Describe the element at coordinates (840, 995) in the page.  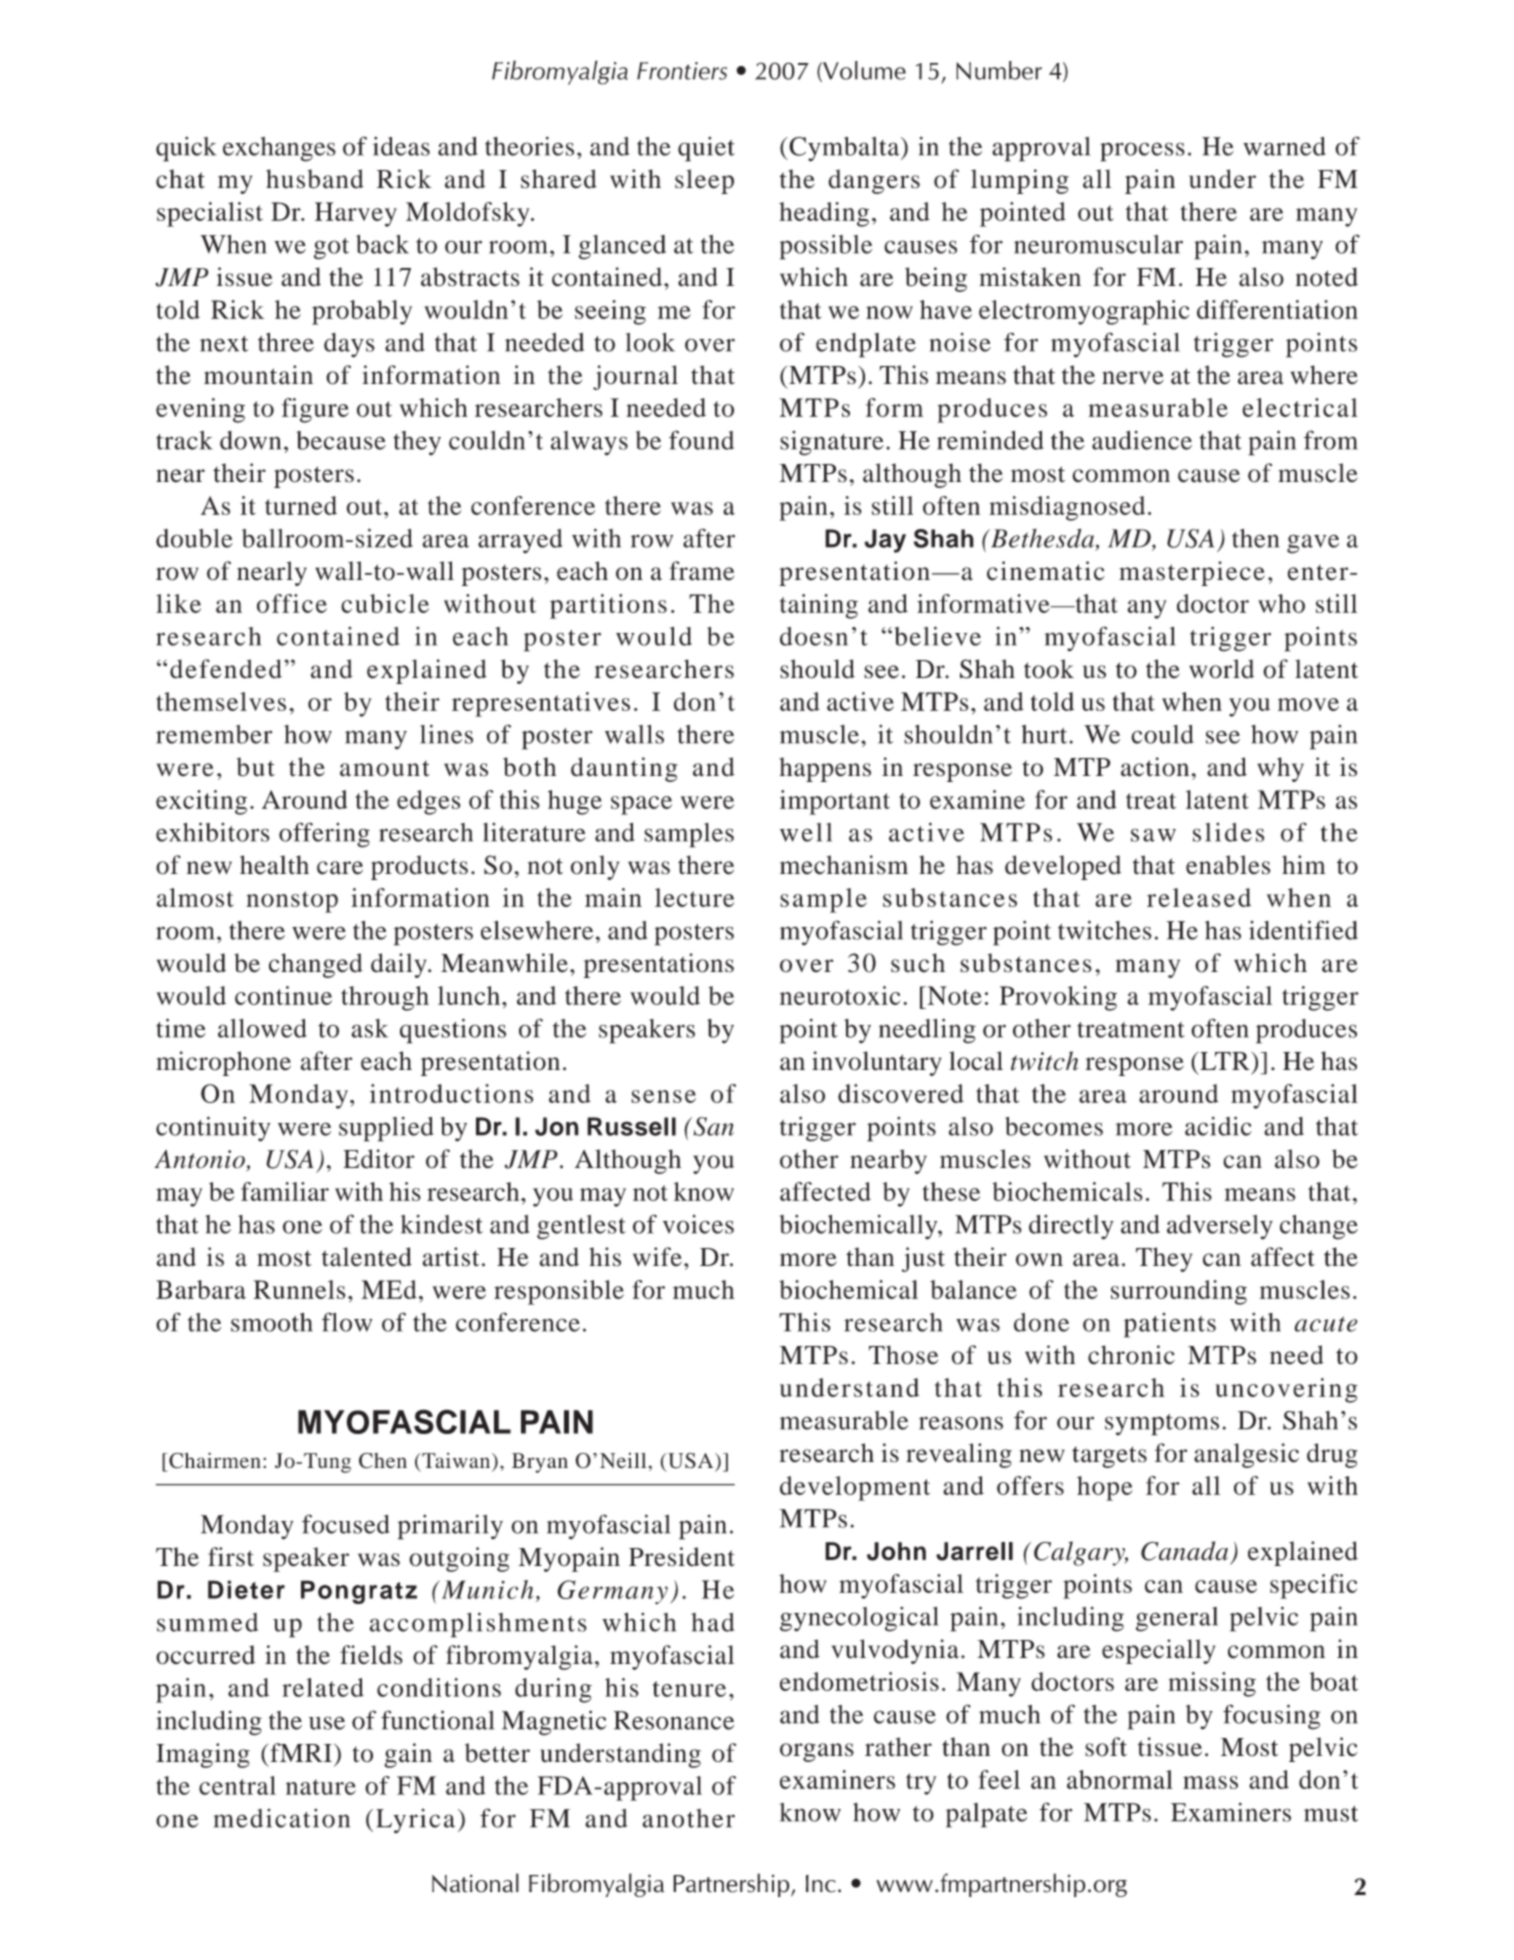
I see `neurotoxic` at that location.
